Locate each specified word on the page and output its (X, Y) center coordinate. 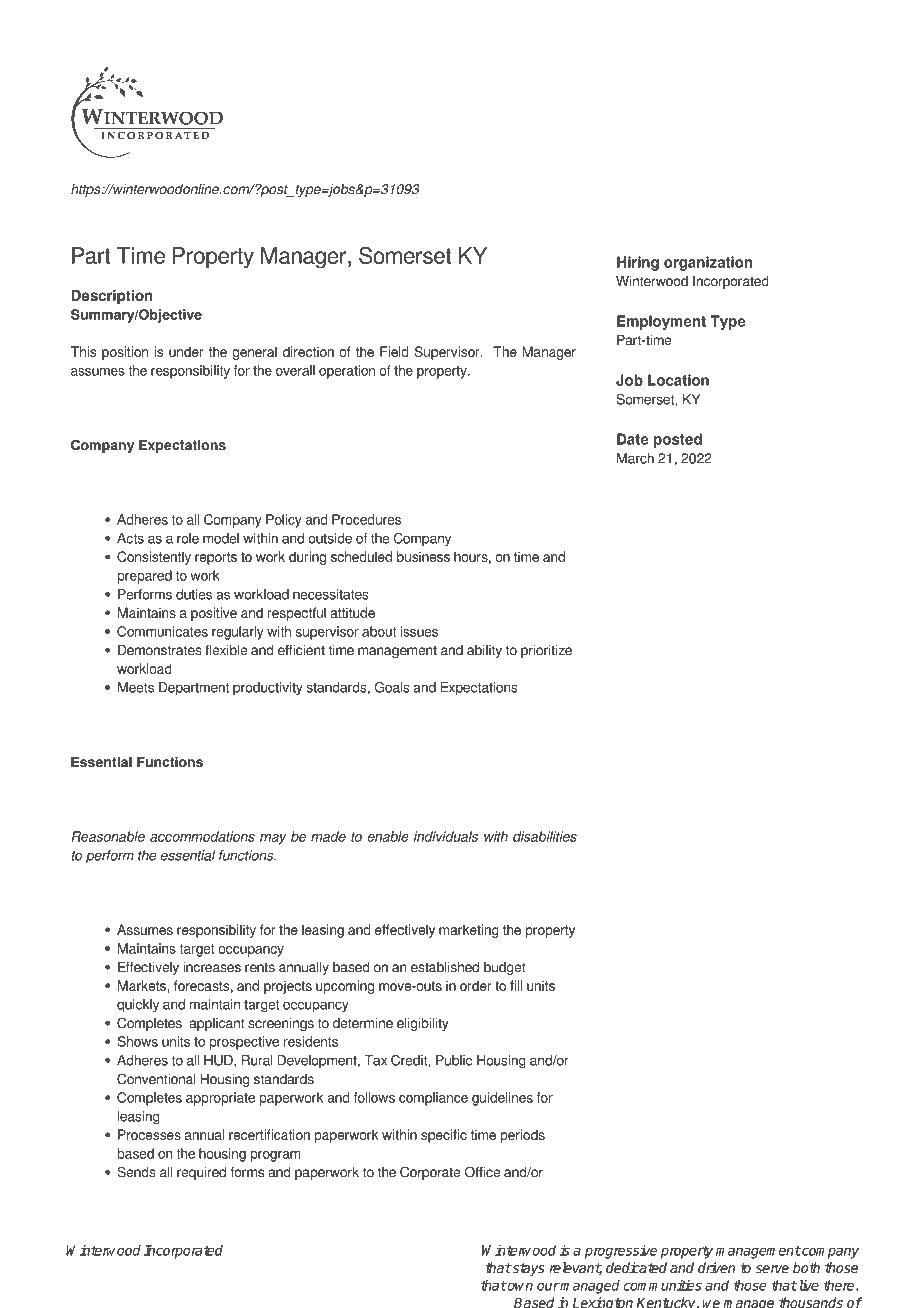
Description (111, 297)
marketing (469, 931)
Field (394, 351)
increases (212, 967)
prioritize (546, 651)
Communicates (162, 631)
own (519, 1286)
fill (516, 985)
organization (708, 263)
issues (419, 631)
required (201, 1173)
